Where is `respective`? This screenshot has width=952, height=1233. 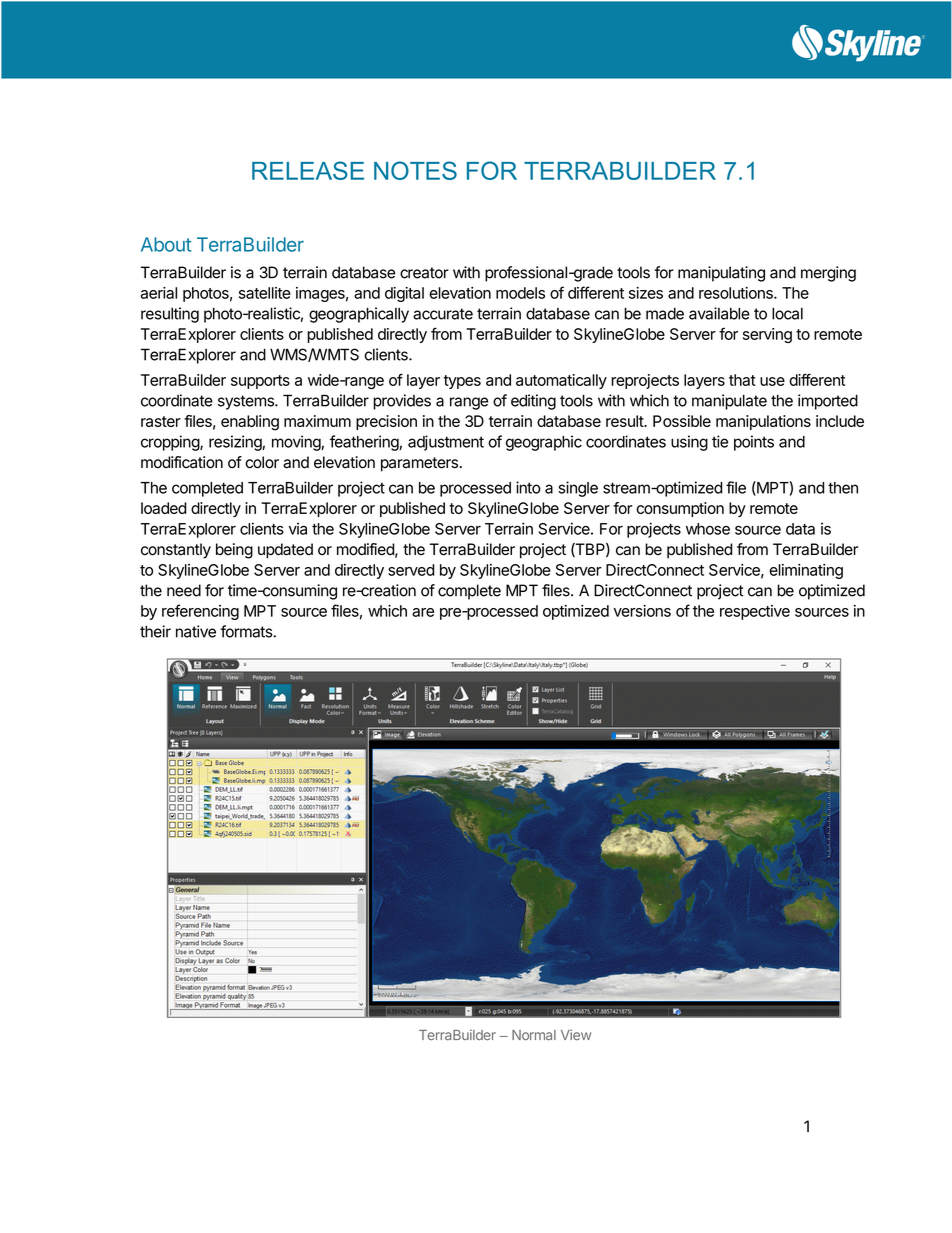
respective is located at coordinates (755, 612).
